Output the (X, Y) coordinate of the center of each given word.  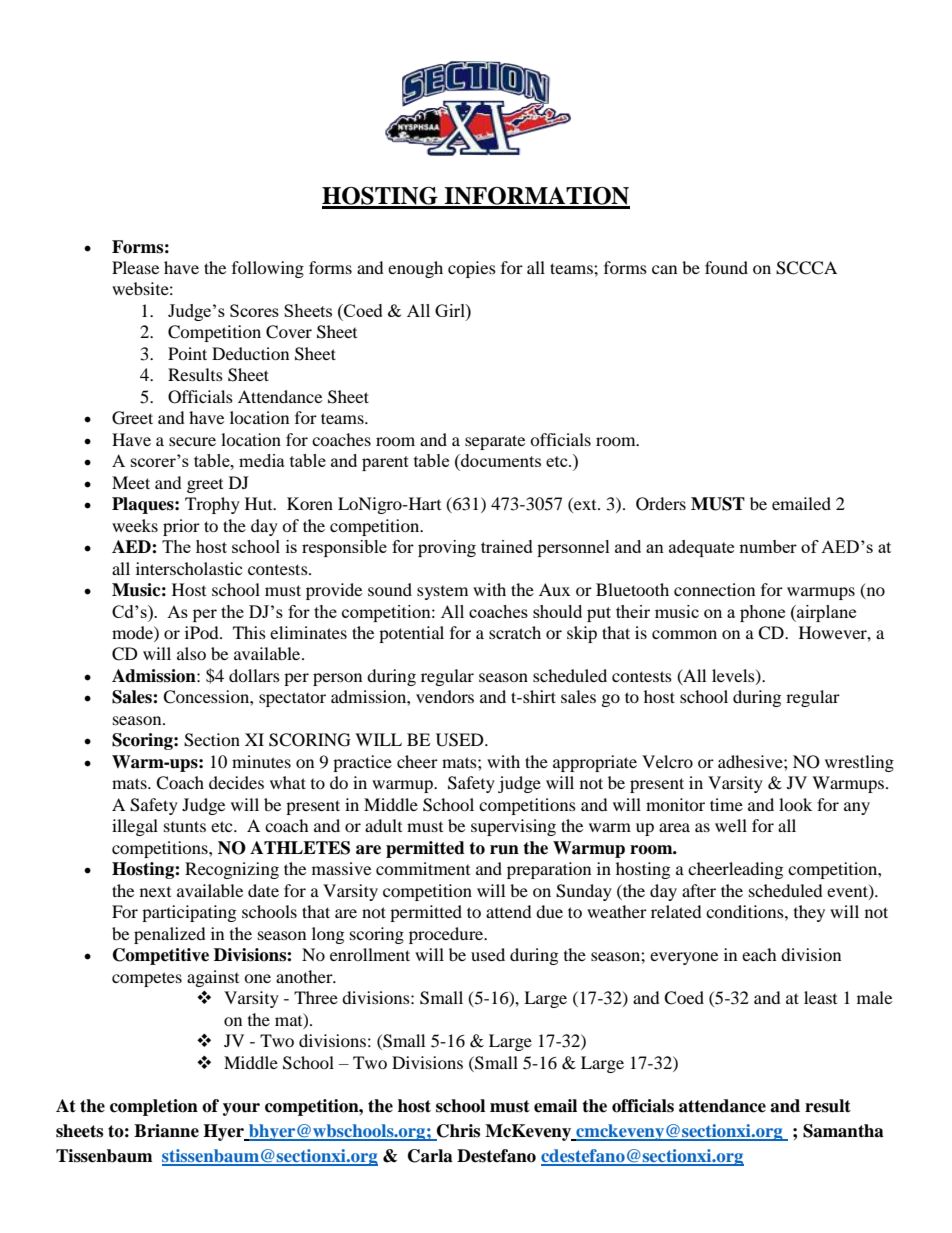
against (213, 978)
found (726, 267)
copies (472, 269)
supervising (513, 827)
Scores (254, 310)
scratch (515, 632)
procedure (447, 935)
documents (500, 460)
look (795, 804)
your (241, 1109)
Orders (661, 504)
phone (762, 613)
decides (236, 782)
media (262, 460)
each (759, 954)
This (249, 632)
